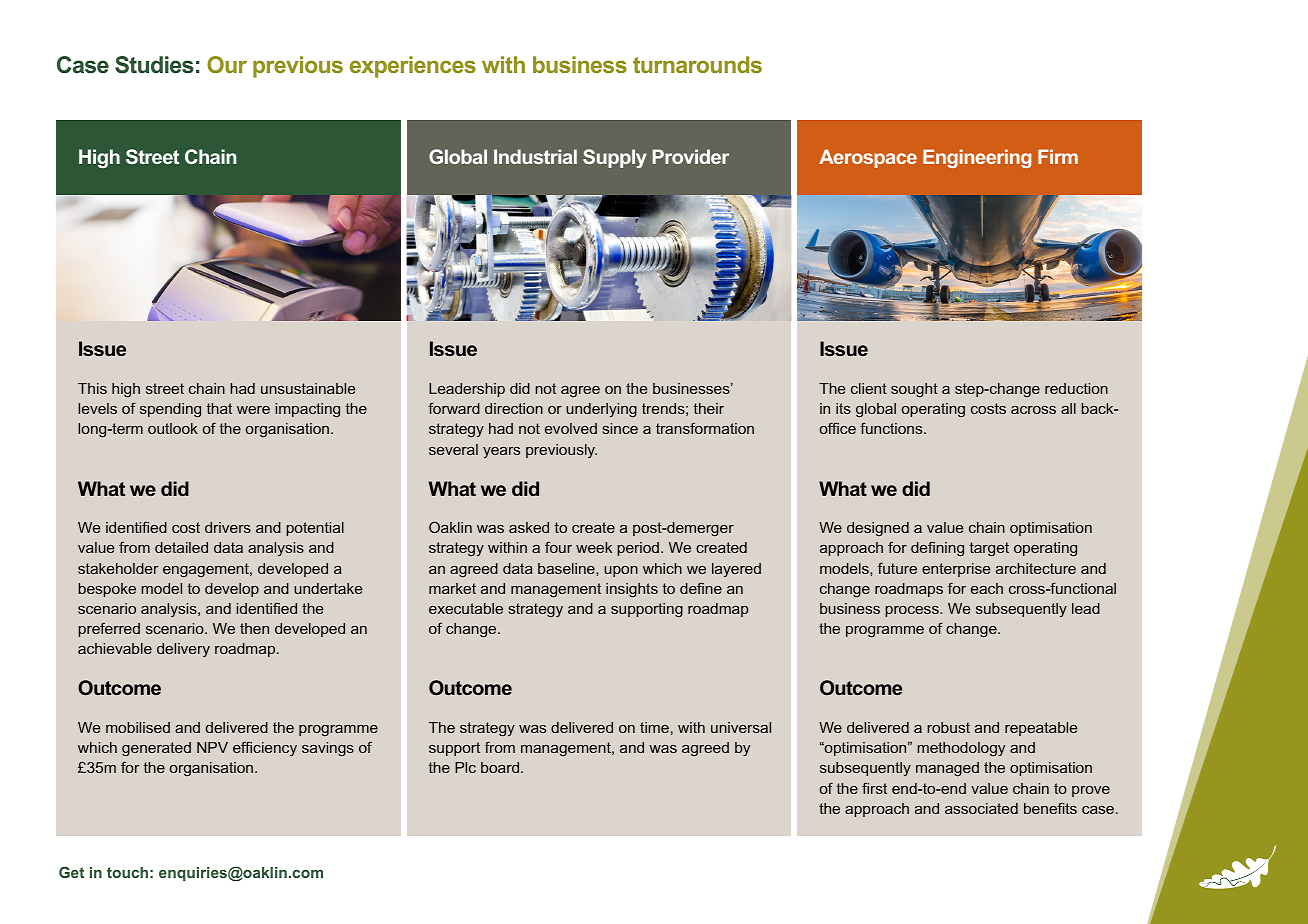 This screenshot has width=1308, height=924. What do you see at coordinates (308, 388) in the screenshot?
I see `unsustainable` at bounding box center [308, 388].
